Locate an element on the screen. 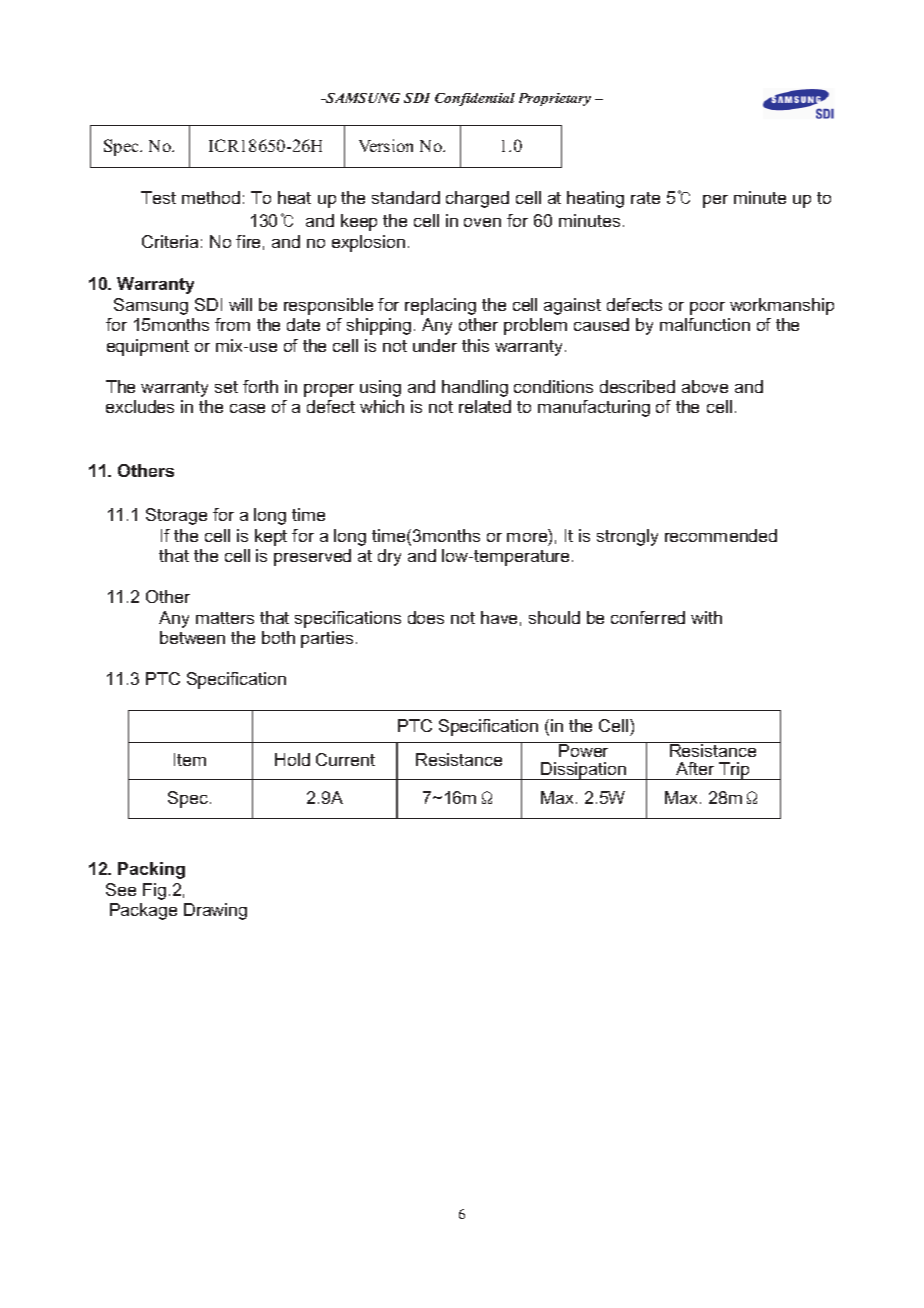  Drawing is located at coordinates (215, 911).
